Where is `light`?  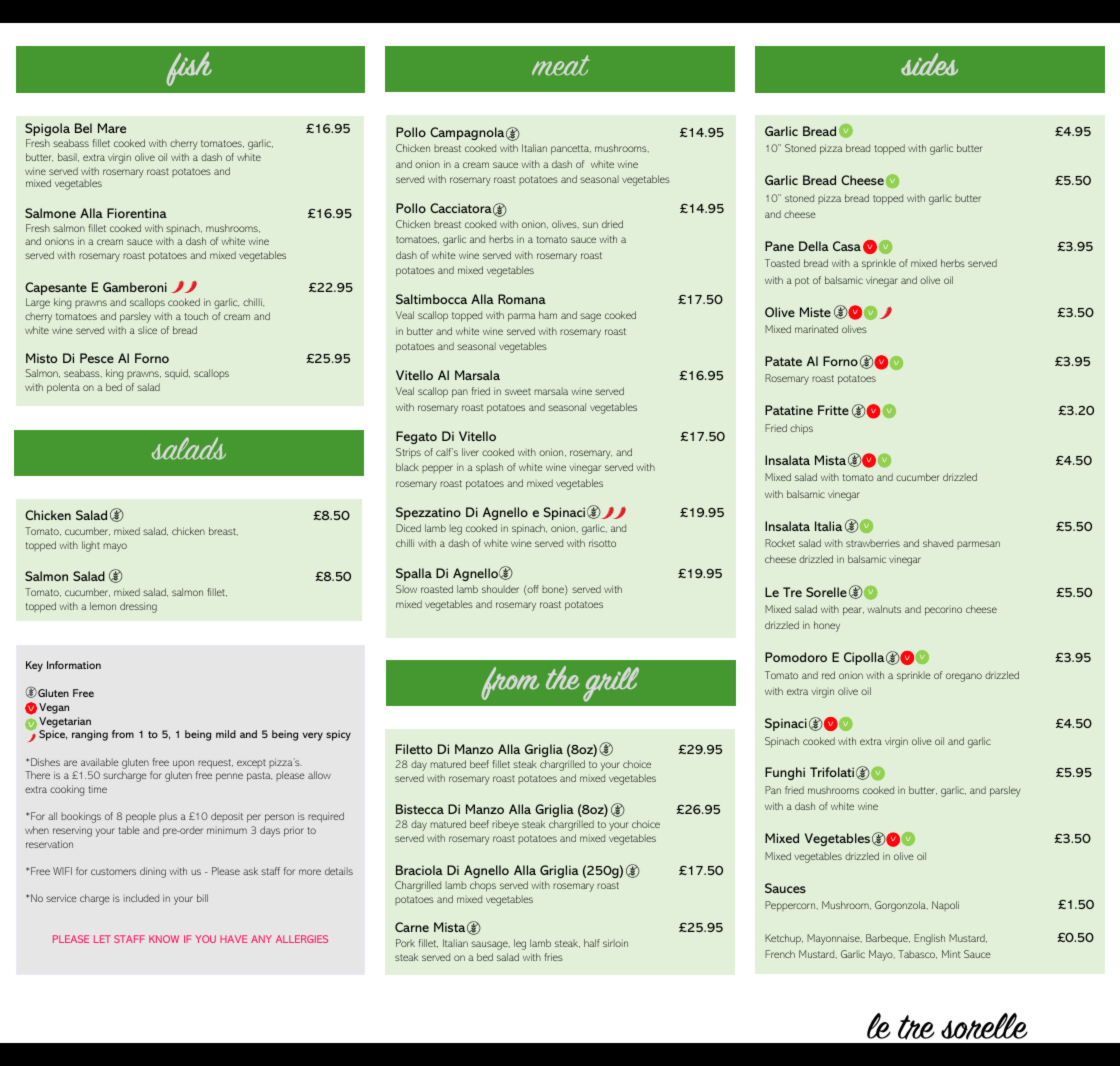 light is located at coordinates (91, 546).
